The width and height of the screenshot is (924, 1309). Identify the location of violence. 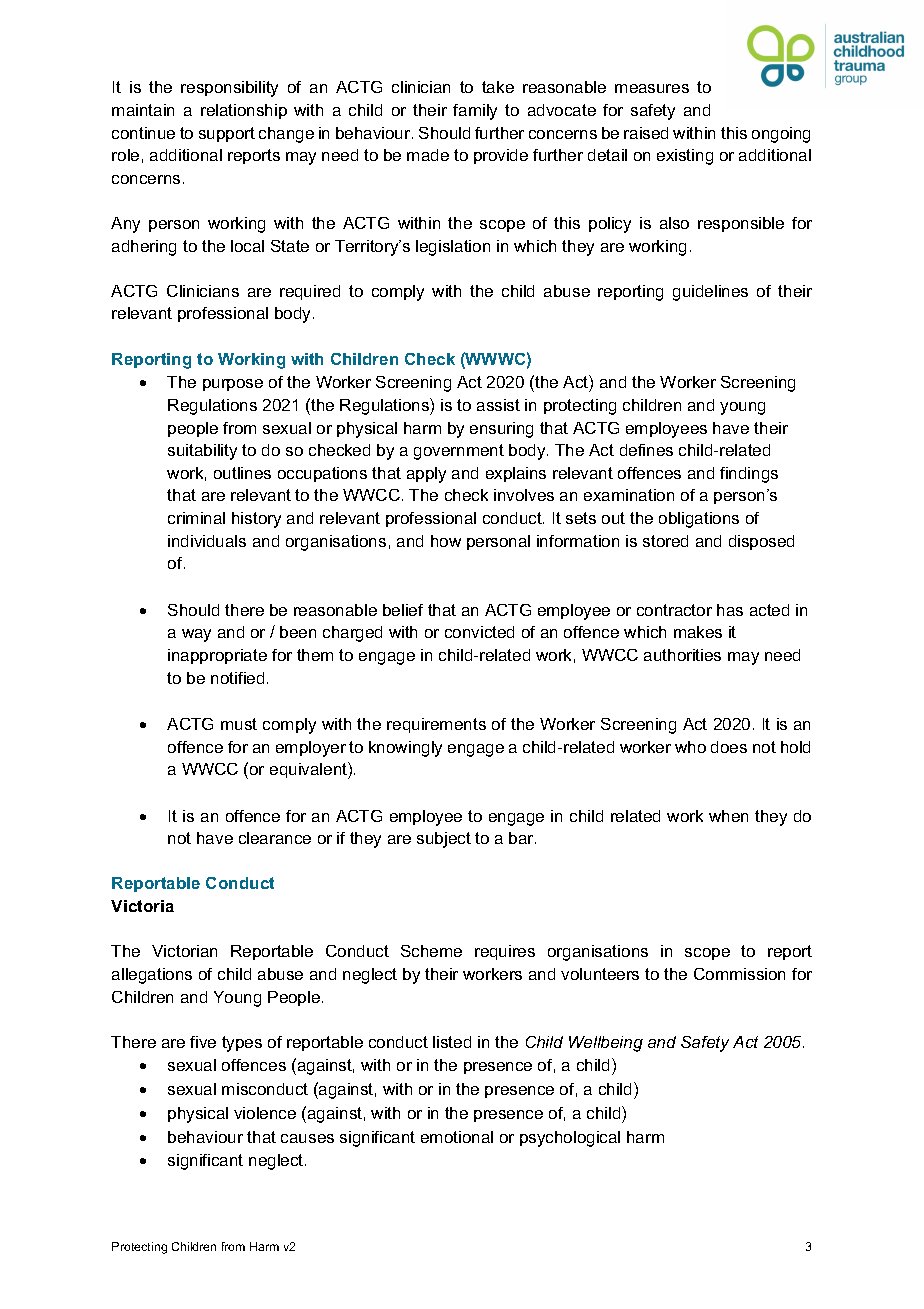
(265, 1113).
